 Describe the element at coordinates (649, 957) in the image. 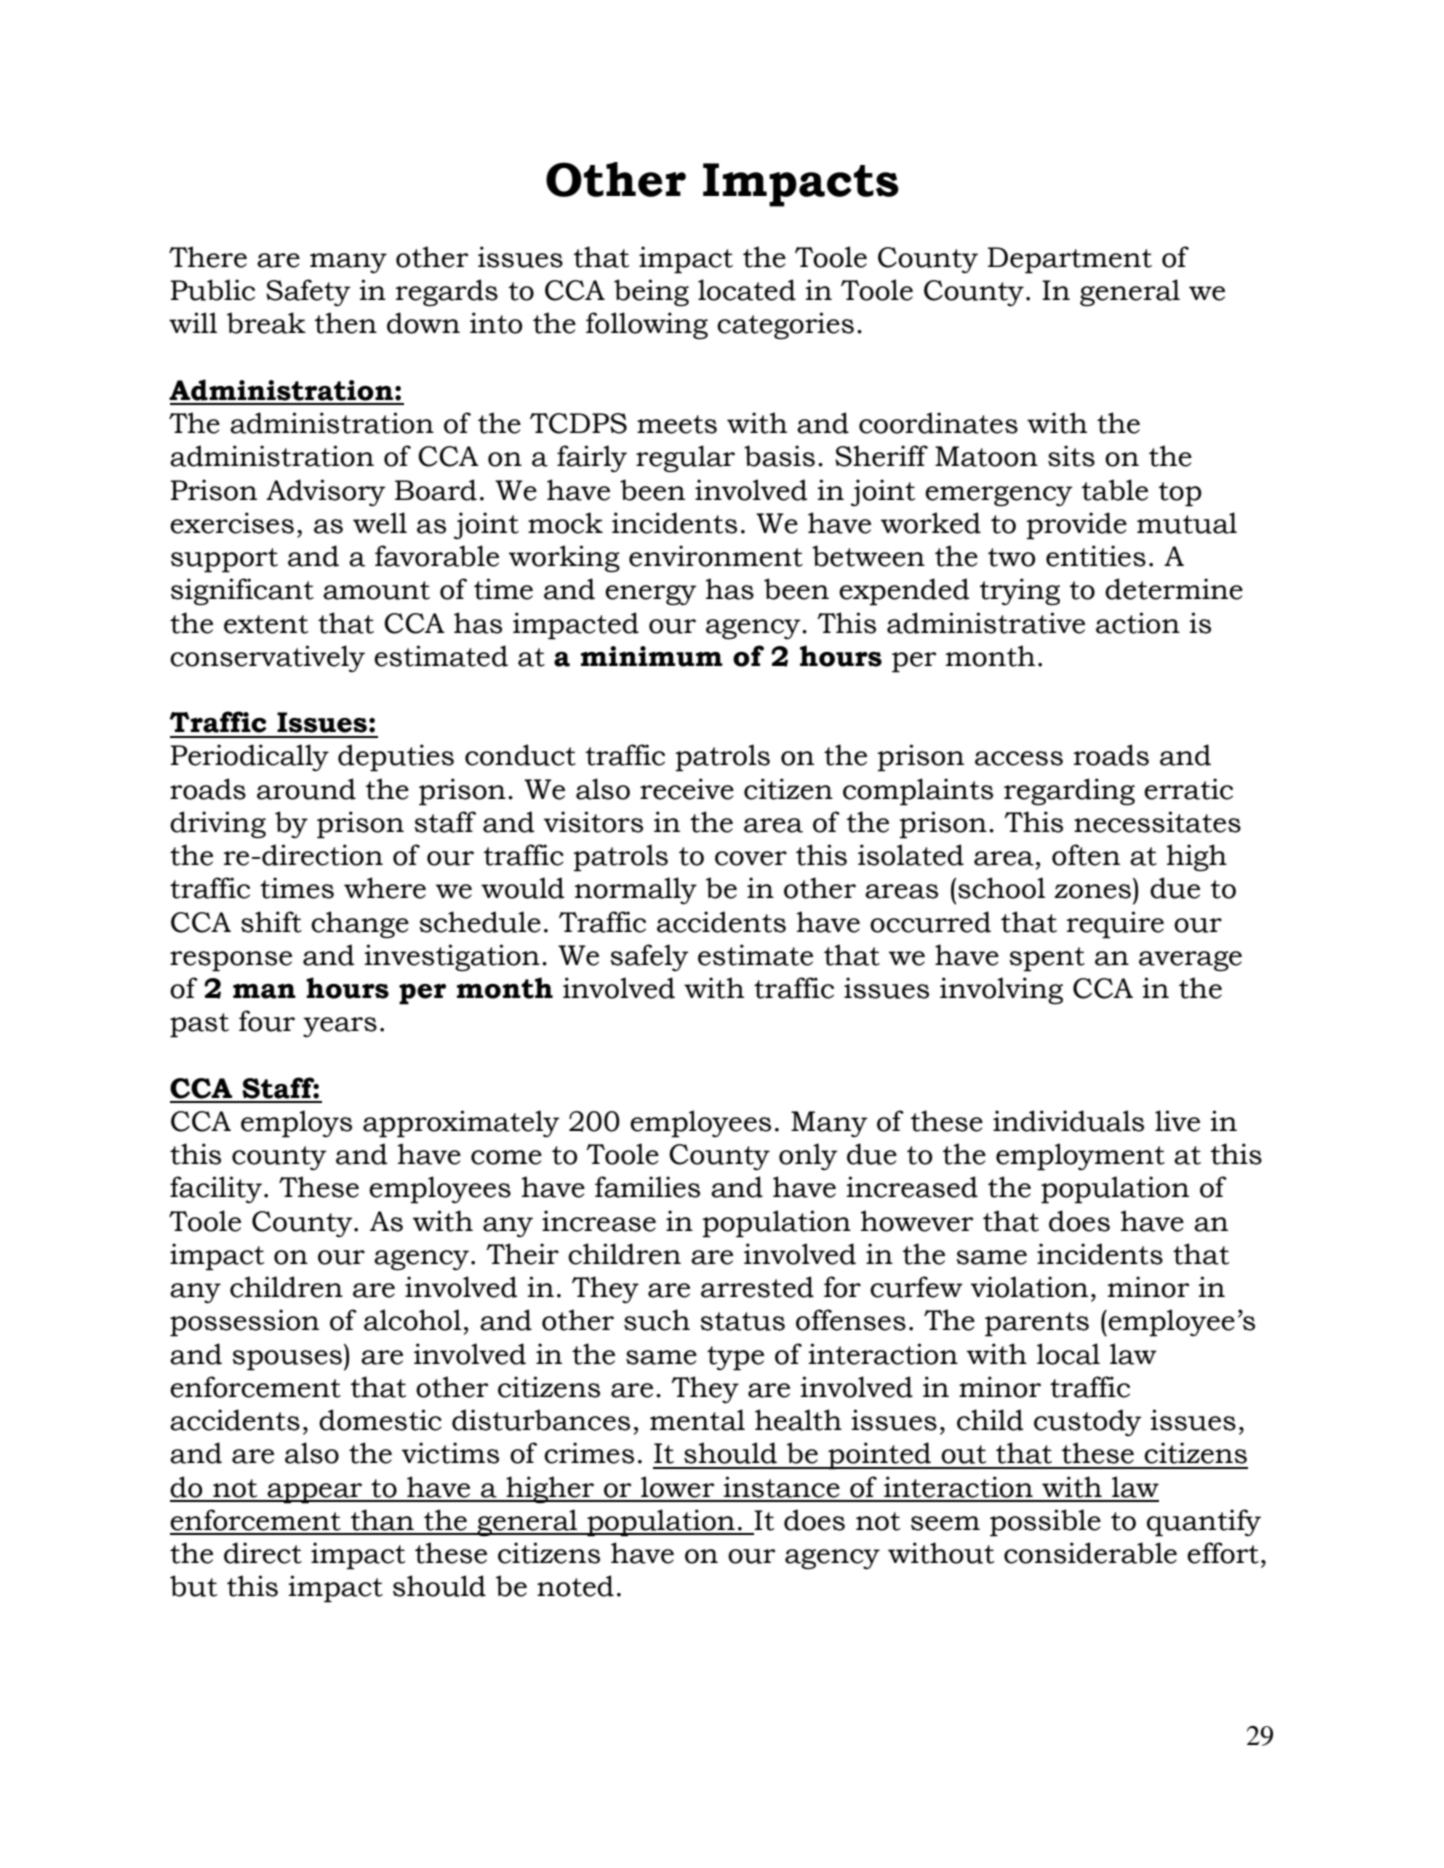

I see `safely` at that location.
